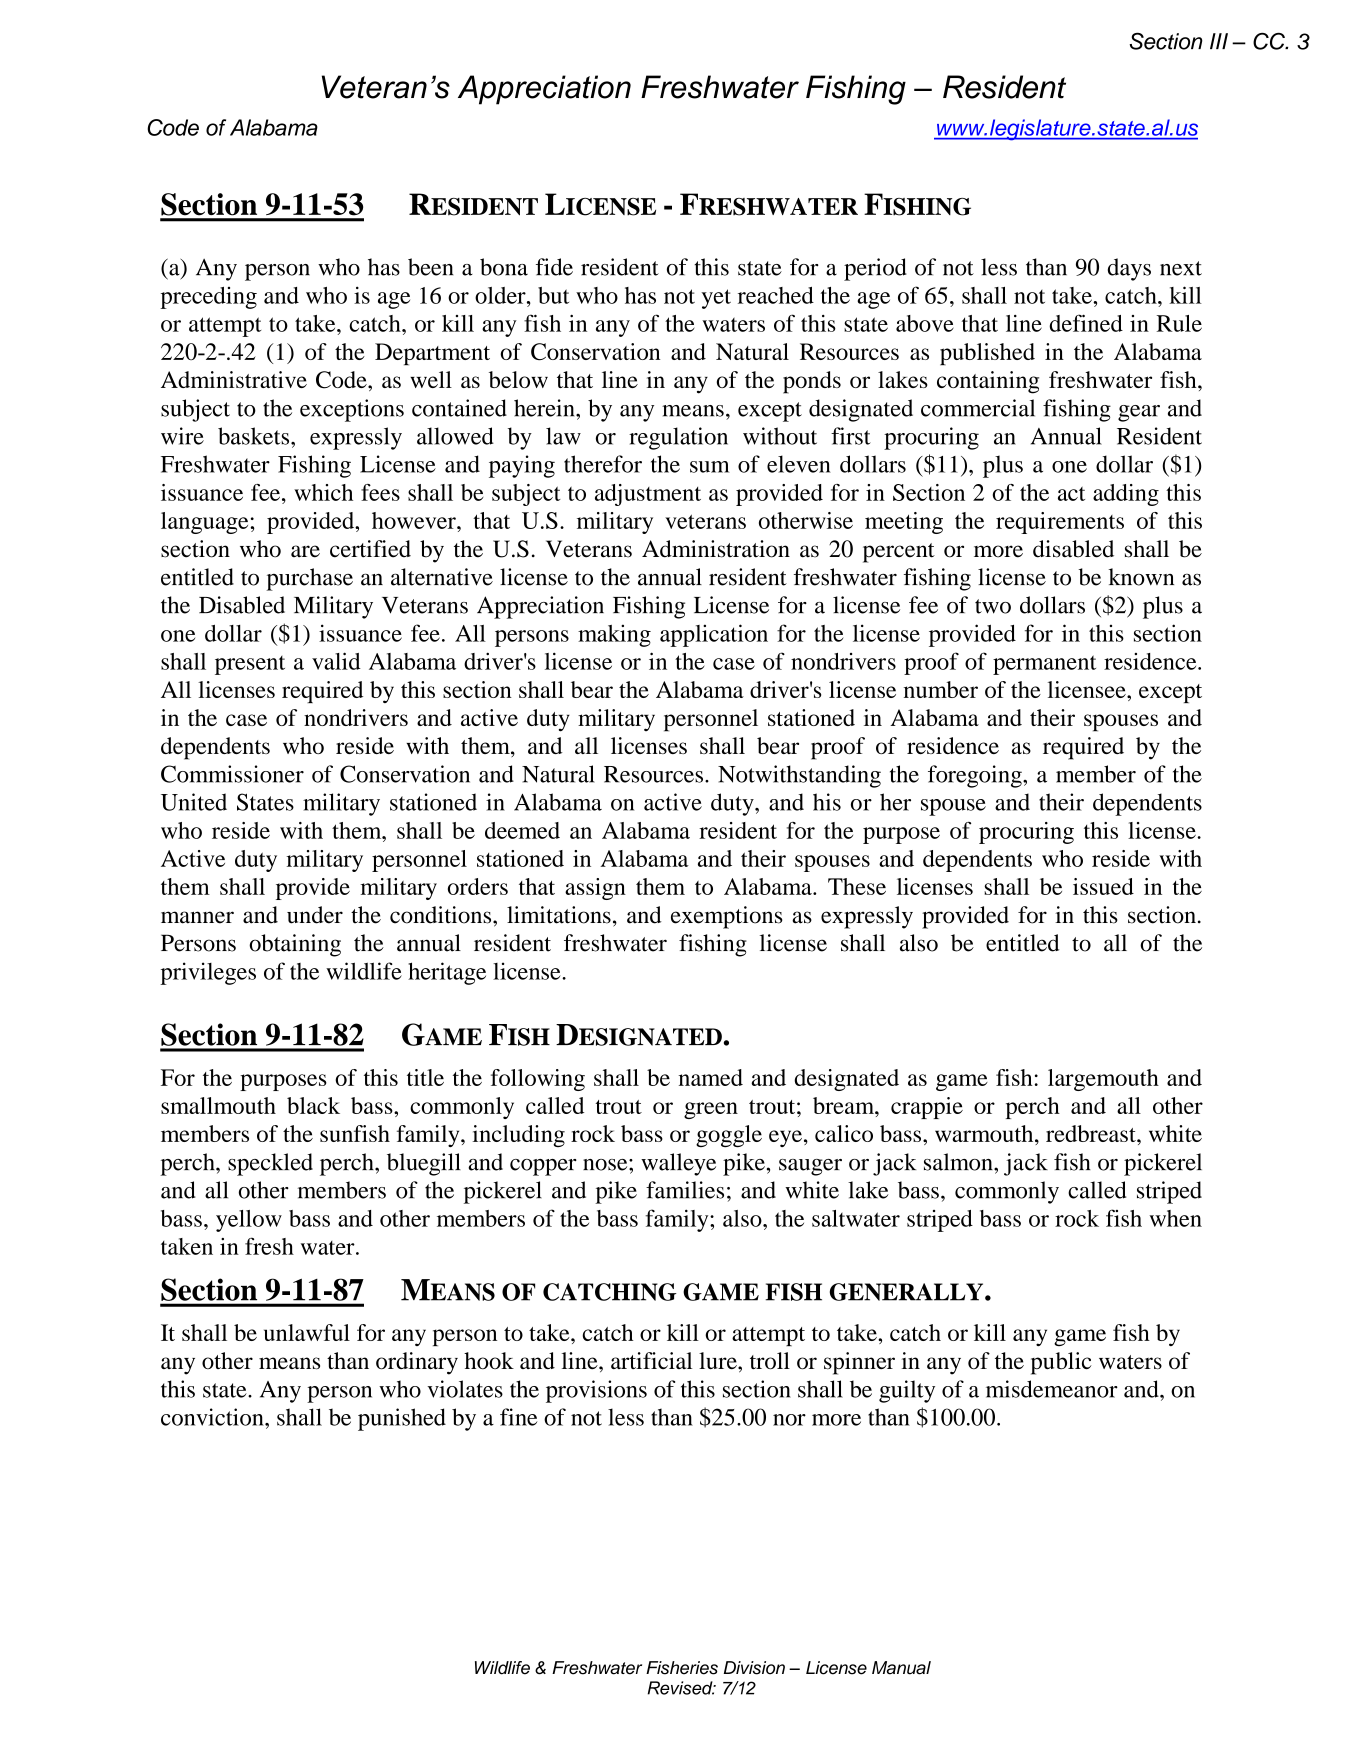 The width and height of the document is (1363, 1763). Describe the element at coordinates (430, 267) in the document. I see `been` at that location.
